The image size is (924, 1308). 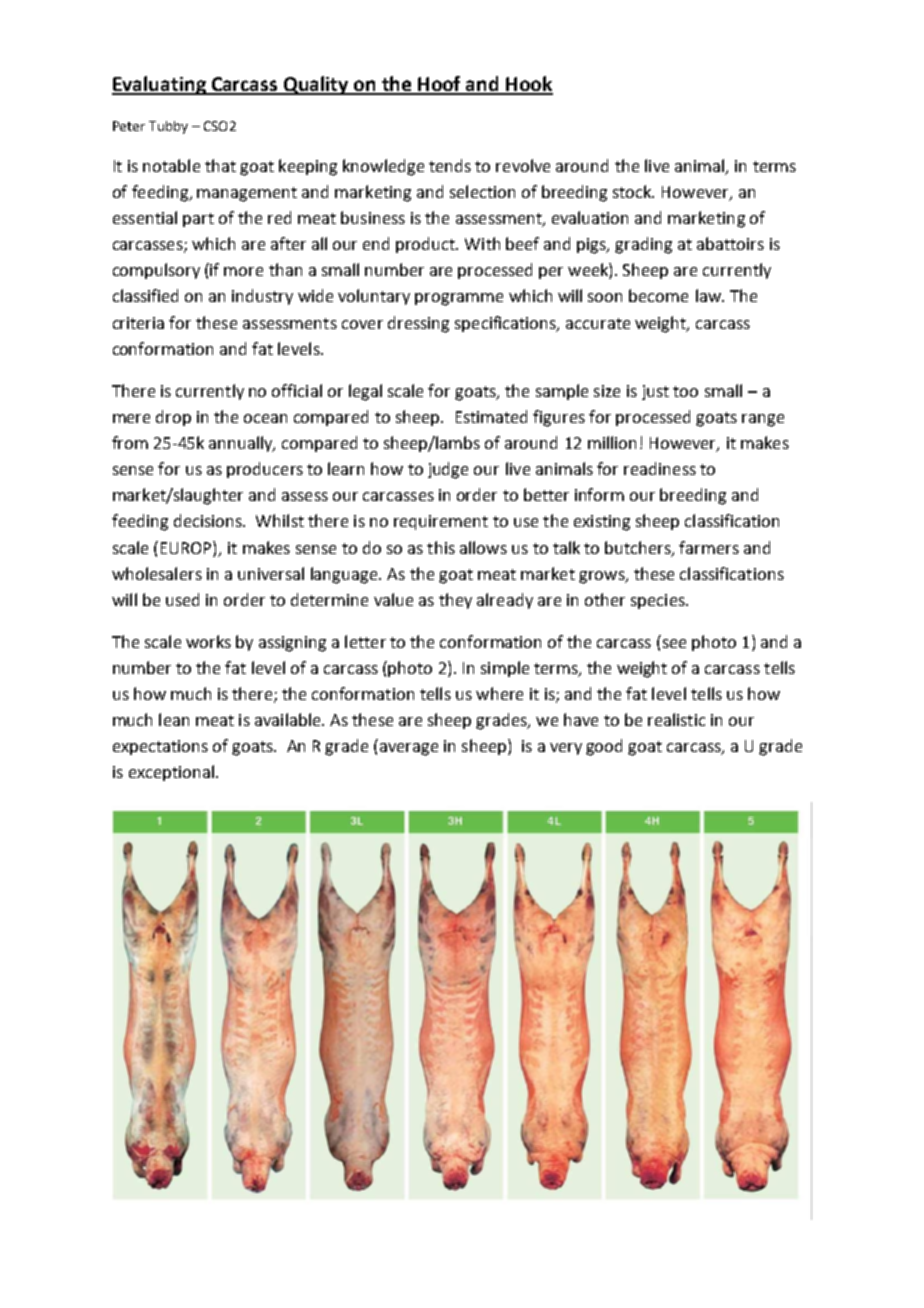 I want to click on Hook, so click(x=528, y=85).
